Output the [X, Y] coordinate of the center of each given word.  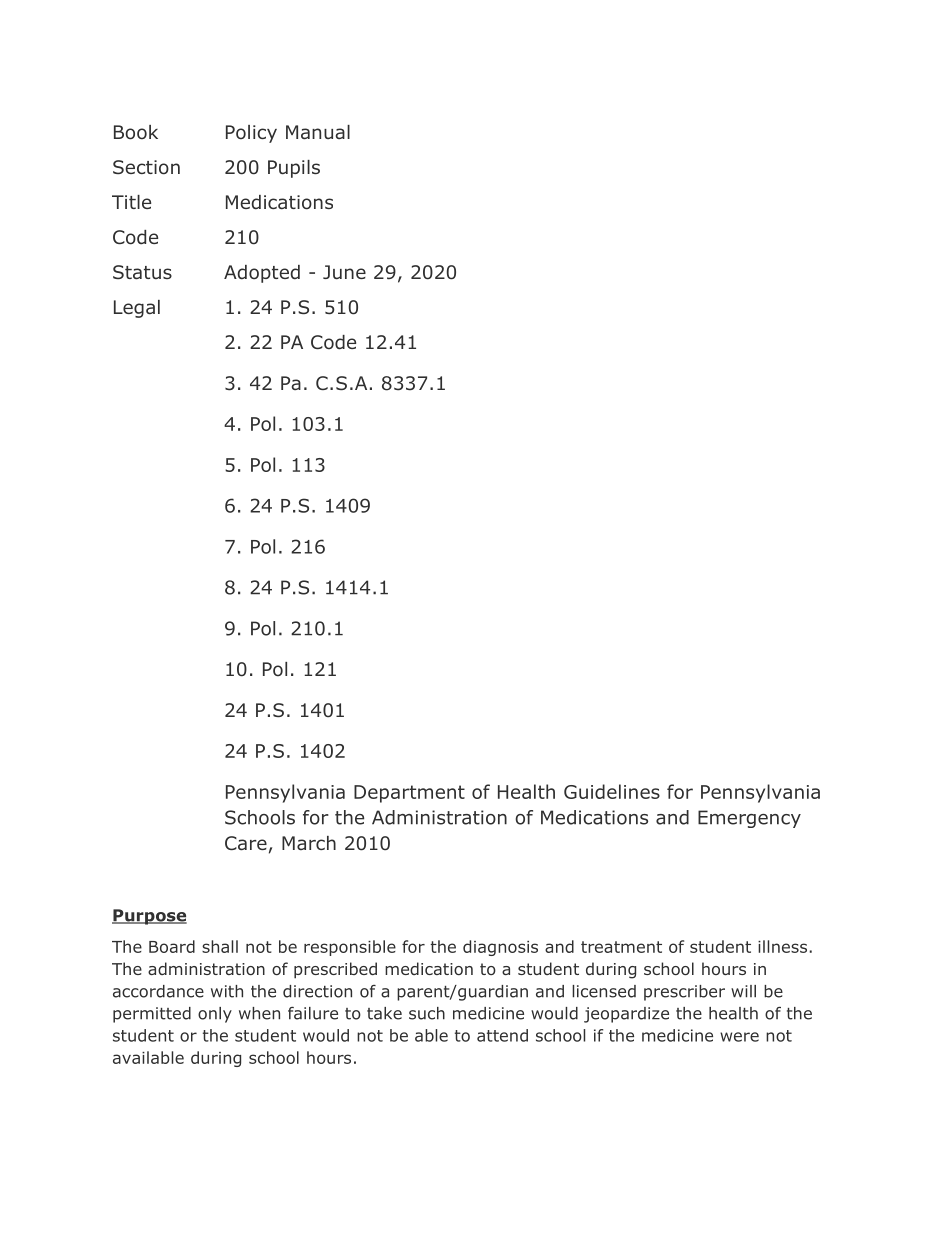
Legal [137, 309]
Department [409, 794]
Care [246, 843]
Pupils [294, 169]
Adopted [262, 274]
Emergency [749, 819]
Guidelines [612, 791]
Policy [251, 134]
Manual [318, 132]
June [344, 272]
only [215, 1015]
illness [782, 946]
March [309, 843]
